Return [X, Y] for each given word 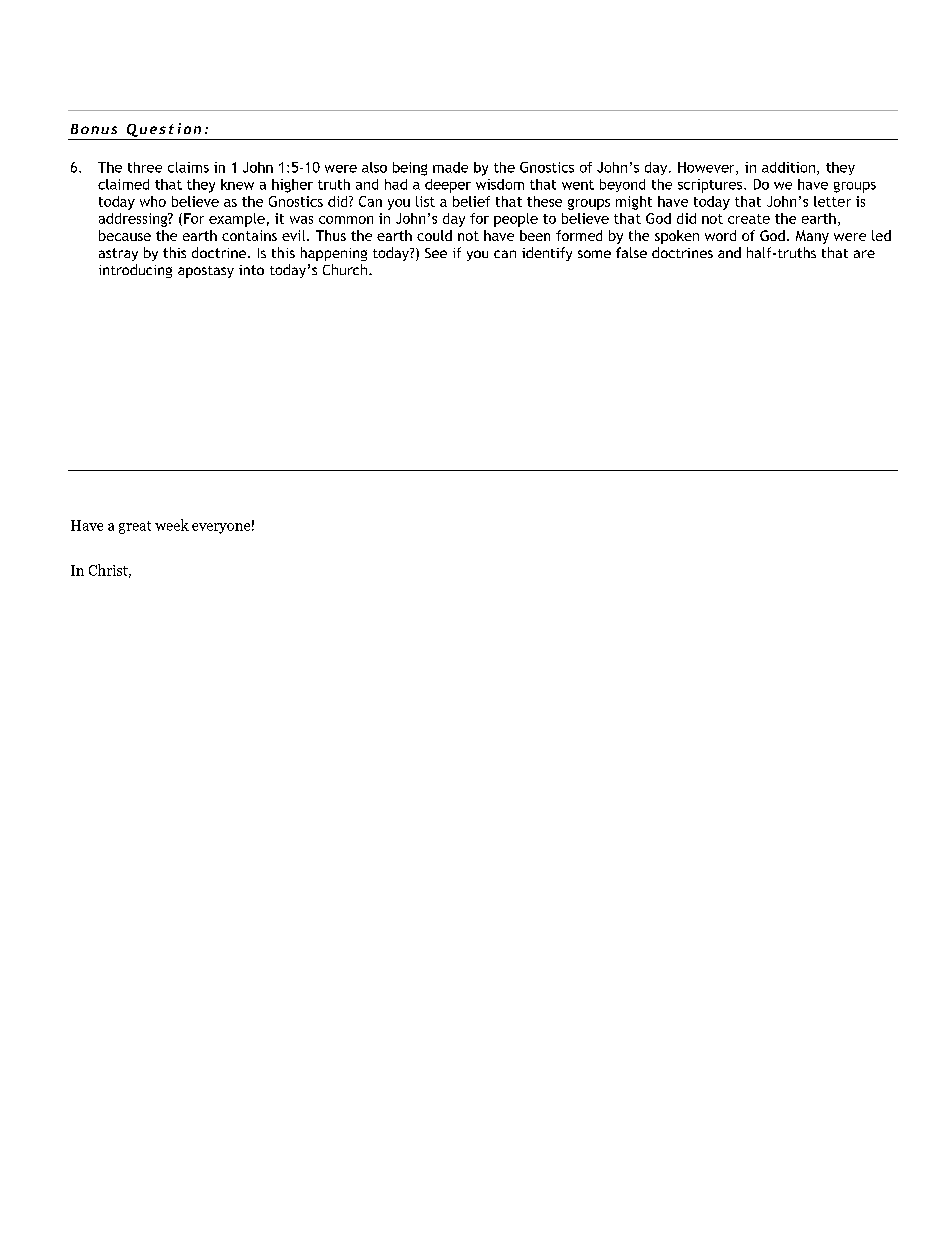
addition [788, 167]
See [436, 253]
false [631, 252]
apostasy [206, 272]
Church [345, 269]
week [172, 525]
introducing [135, 271]
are [864, 254]
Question [164, 130]
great [135, 527]
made [450, 167]
